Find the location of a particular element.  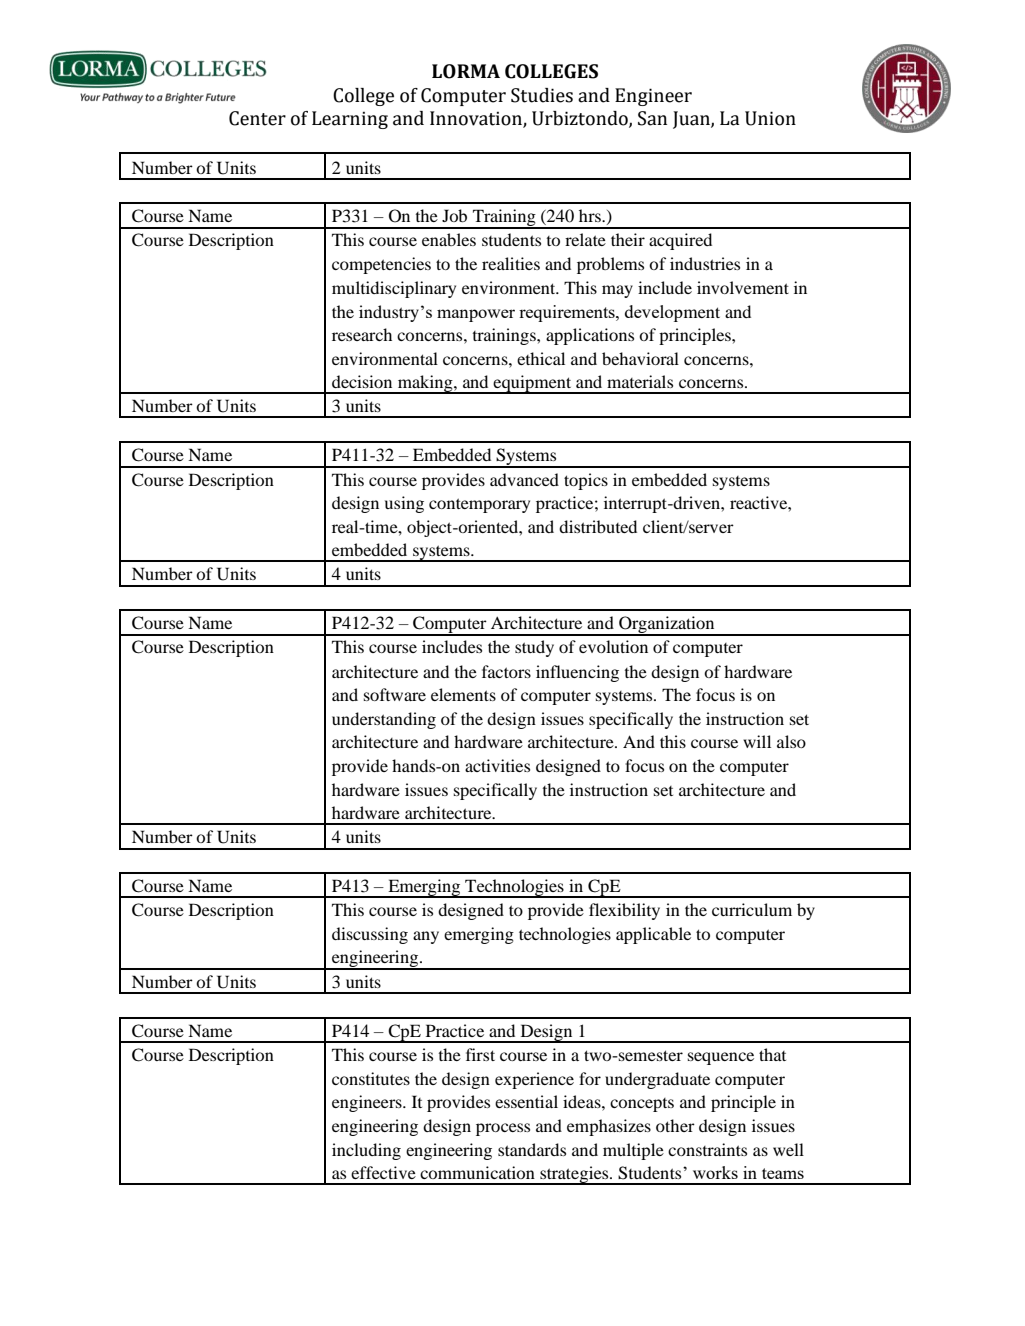

activities is located at coordinates (497, 765).
